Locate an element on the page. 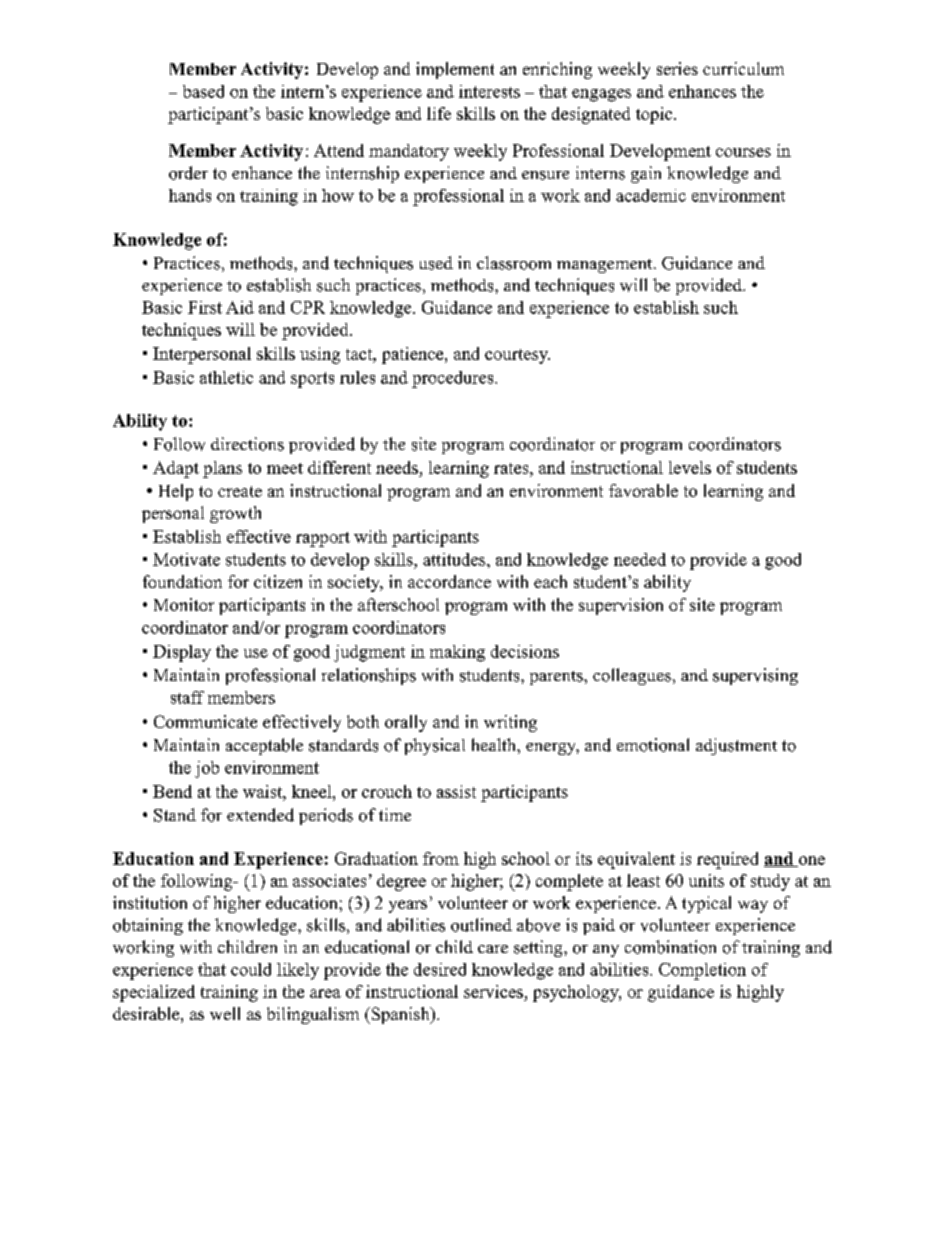 This document has width=952, height=1233. curriculum is located at coordinates (743, 68).
